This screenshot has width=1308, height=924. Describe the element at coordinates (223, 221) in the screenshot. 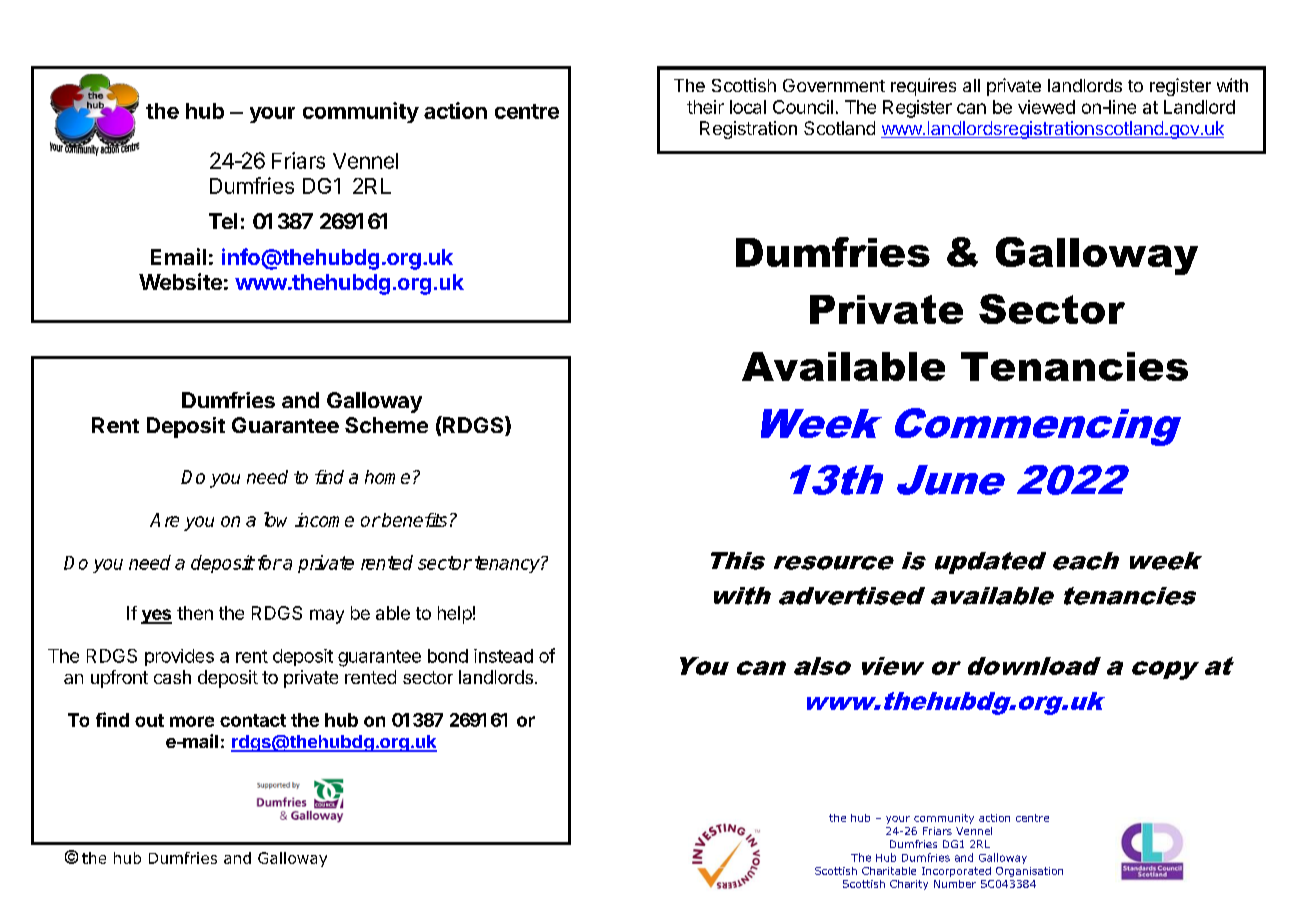

I see `Tel` at that location.
